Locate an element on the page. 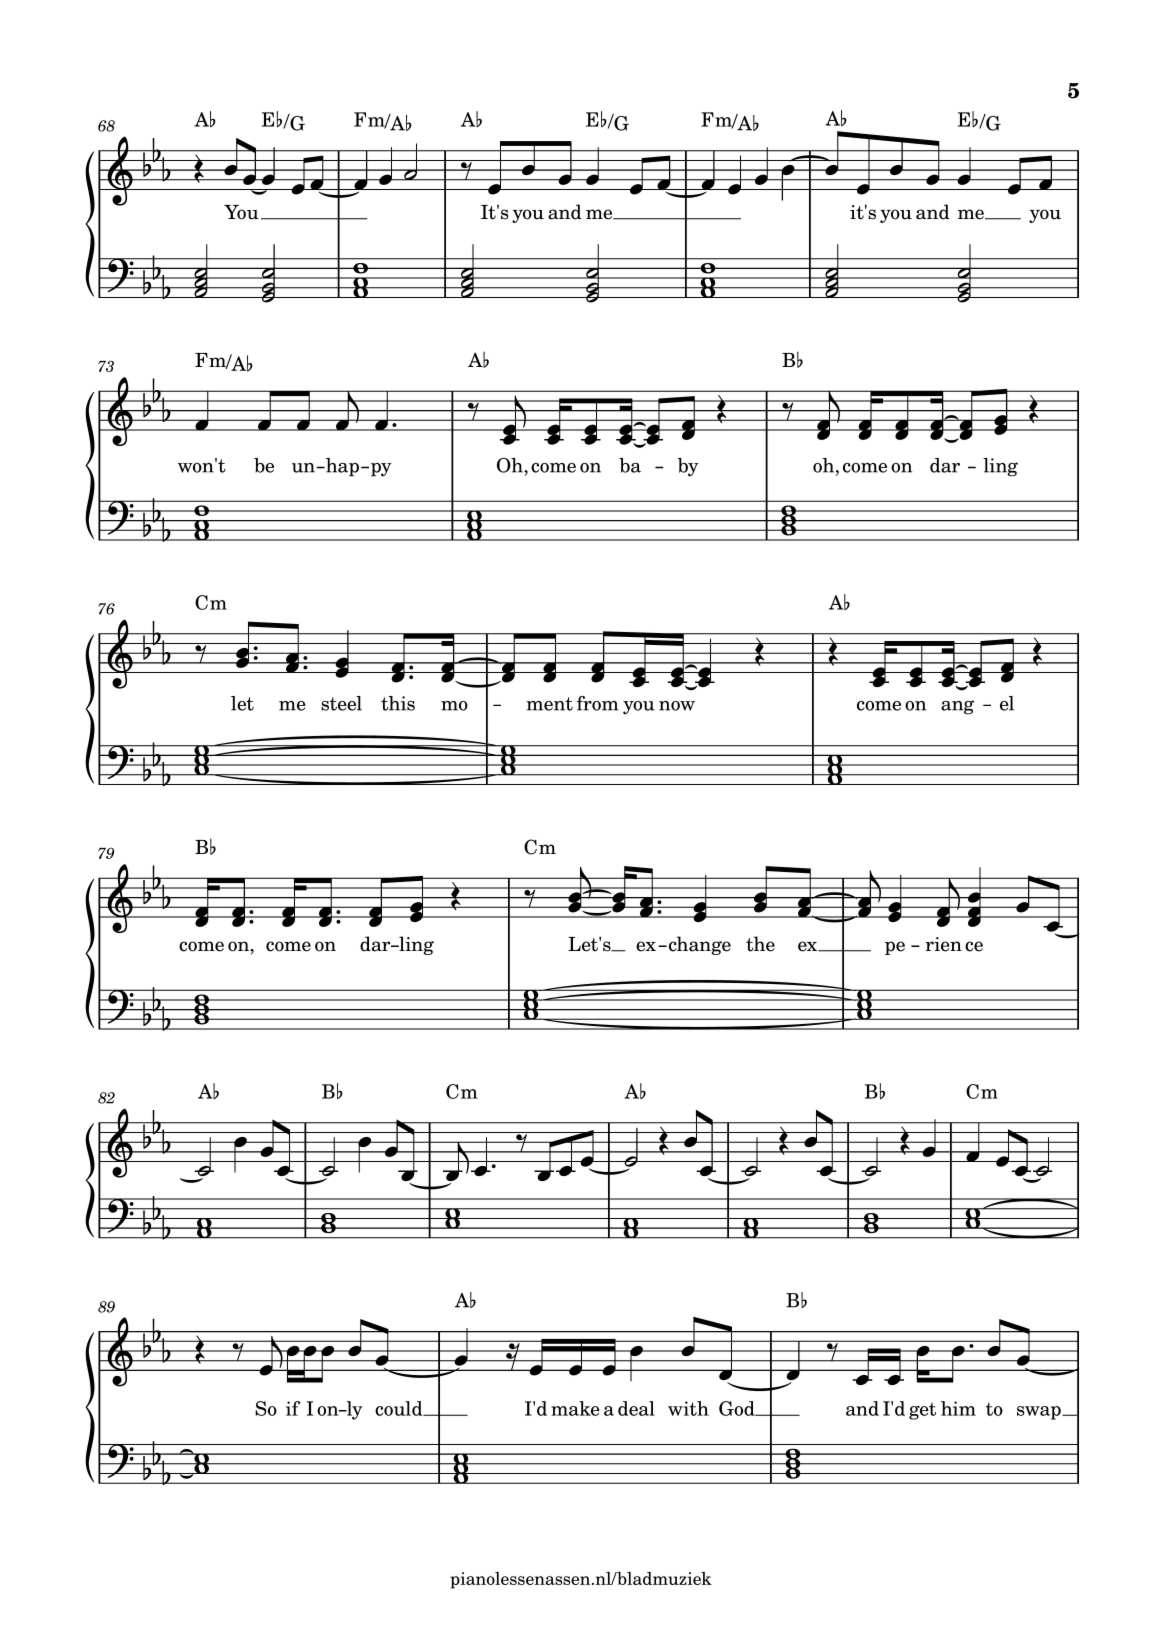 The width and height of the page is (1162, 1644). make is located at coordinates (575, 1408).
